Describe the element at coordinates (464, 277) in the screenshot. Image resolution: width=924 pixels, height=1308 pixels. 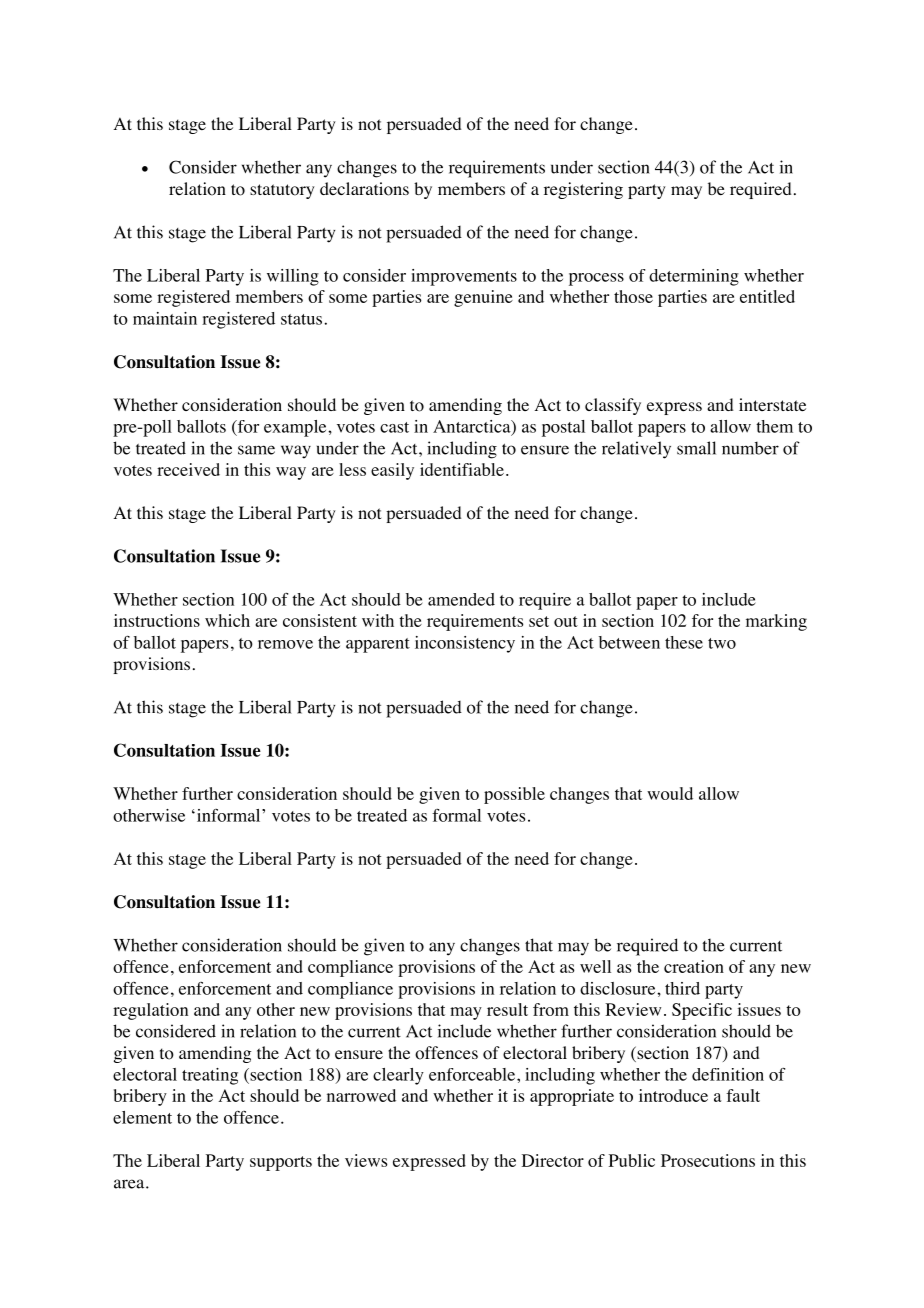
I see `improvements` at that location.
